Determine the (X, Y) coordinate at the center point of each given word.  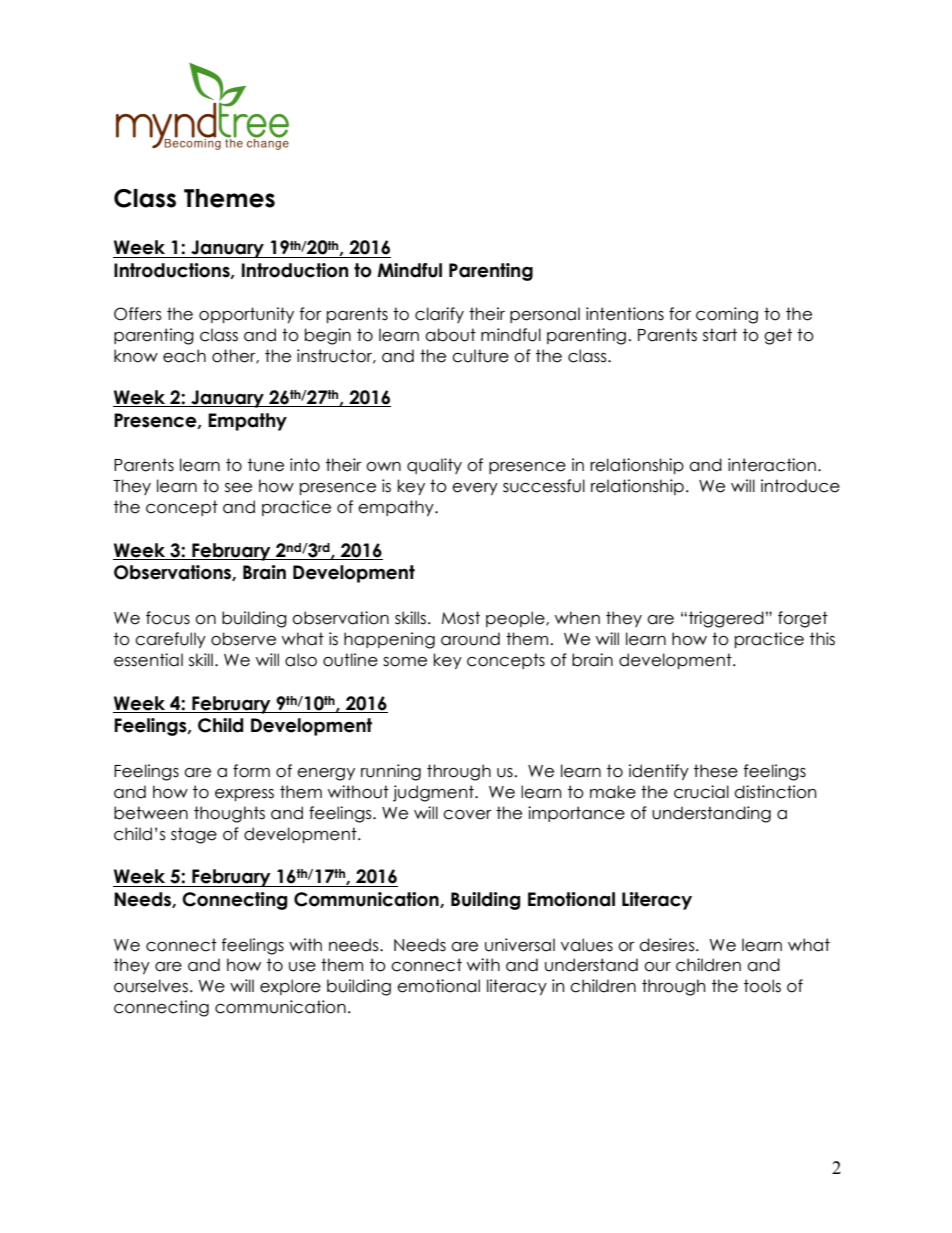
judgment (434, 793)
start (720, 335)
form (251, 771)
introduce (800, 486)
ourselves (151, 986)
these (716, 771)
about (450, 335)
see (238, 488)
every (475, 489)
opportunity (246, 315)
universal (520, 945)
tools (762, 986)
